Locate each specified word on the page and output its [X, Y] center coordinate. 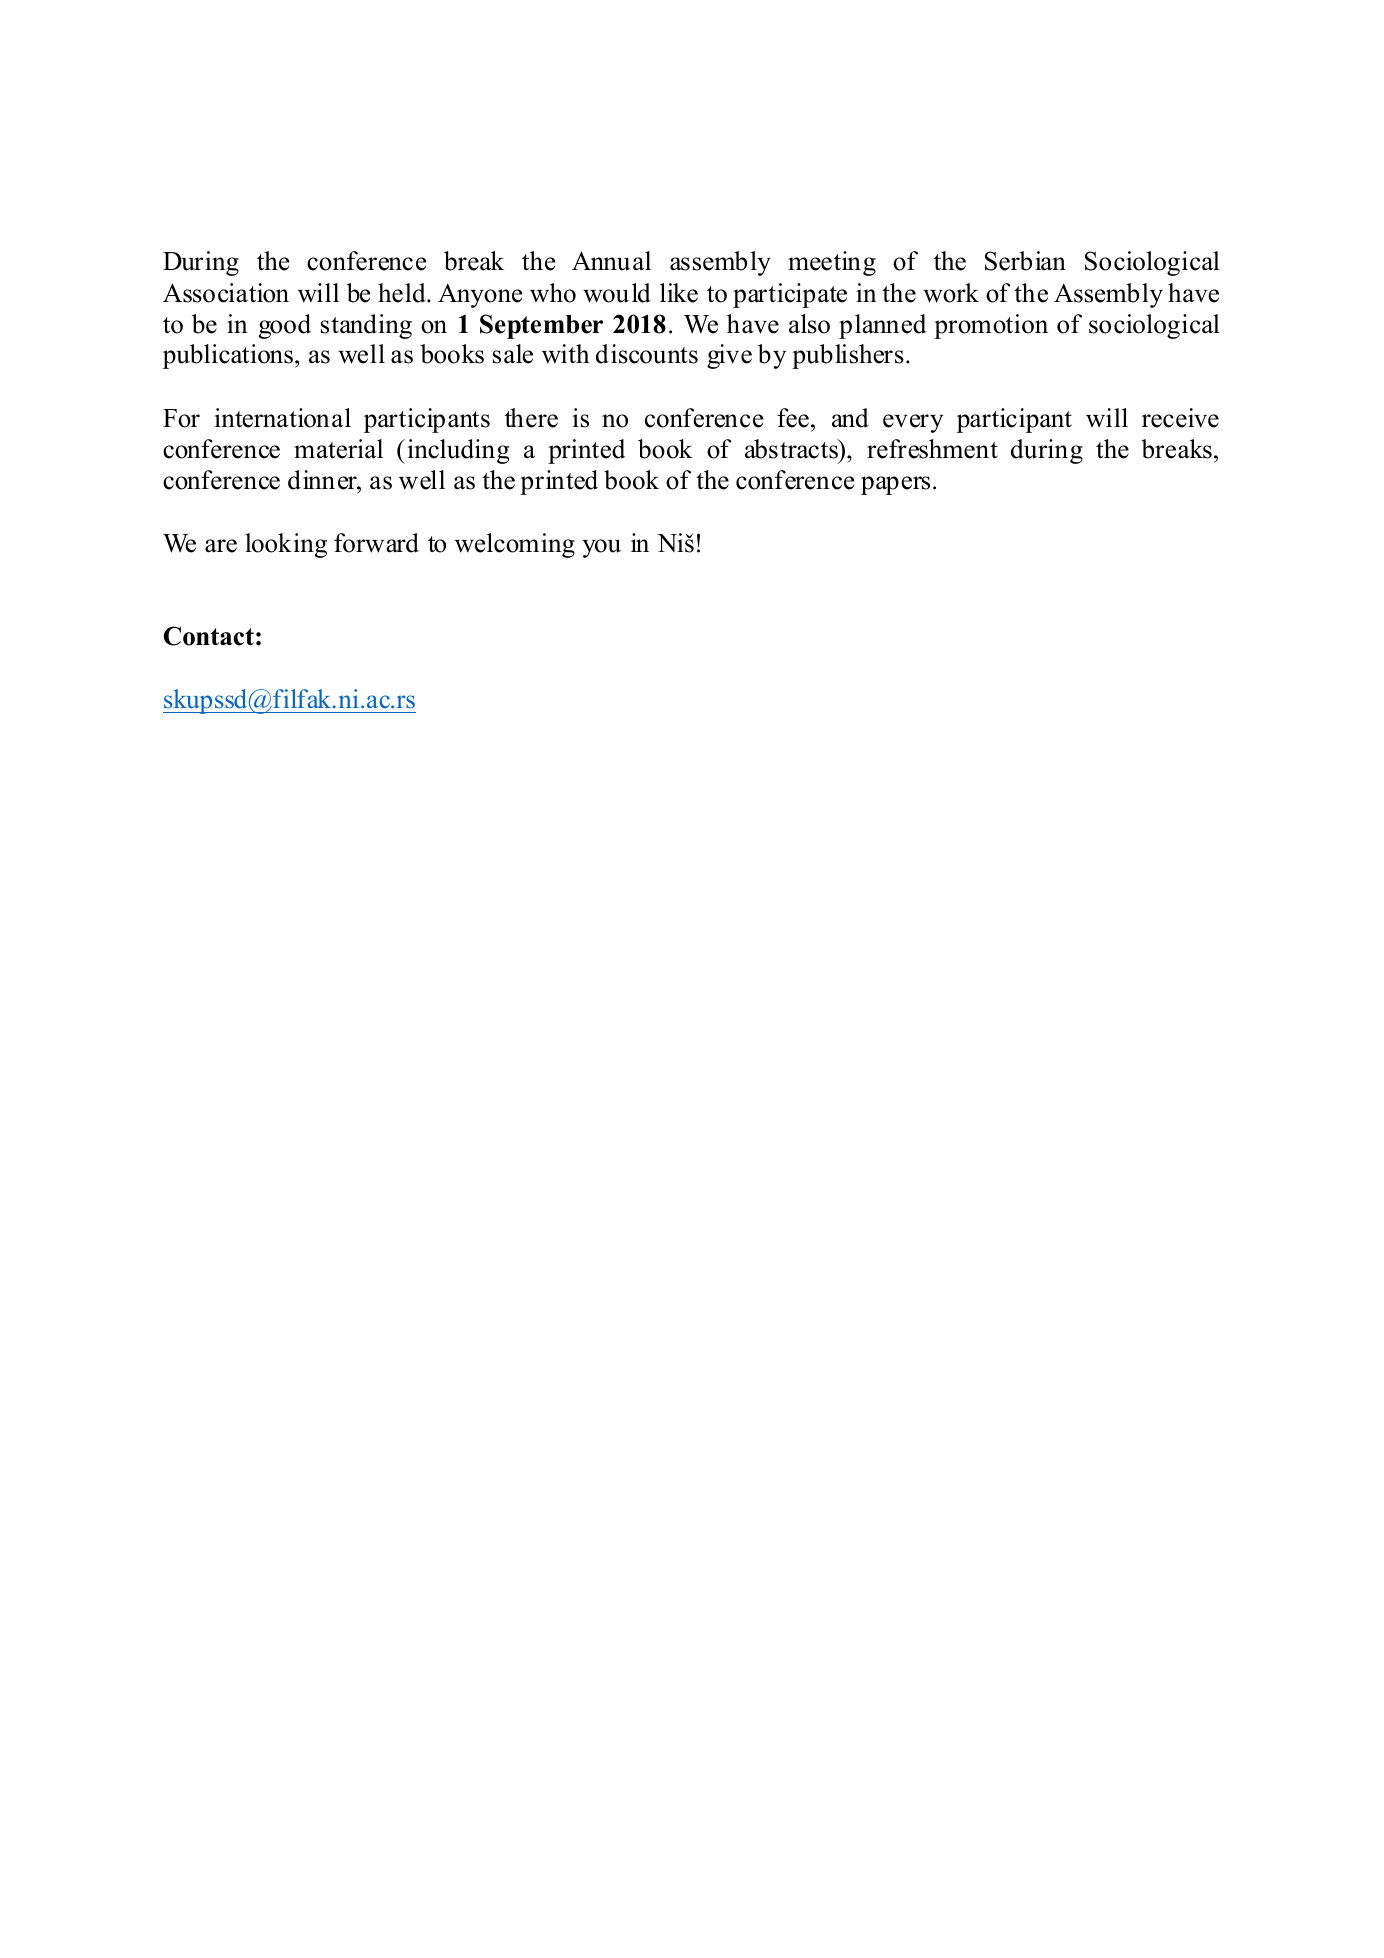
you [601, 548]
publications [228, 356]
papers [895, 485]
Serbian [1025, 261]
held [403, 293]
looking [286, 545]
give [729, 356]
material [338, 449]
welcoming [515, 545]
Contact [209, 636]
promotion [991, 326]
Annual [611, 261]
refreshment [932, 449]
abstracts [792, 449]
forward [376, 543]
